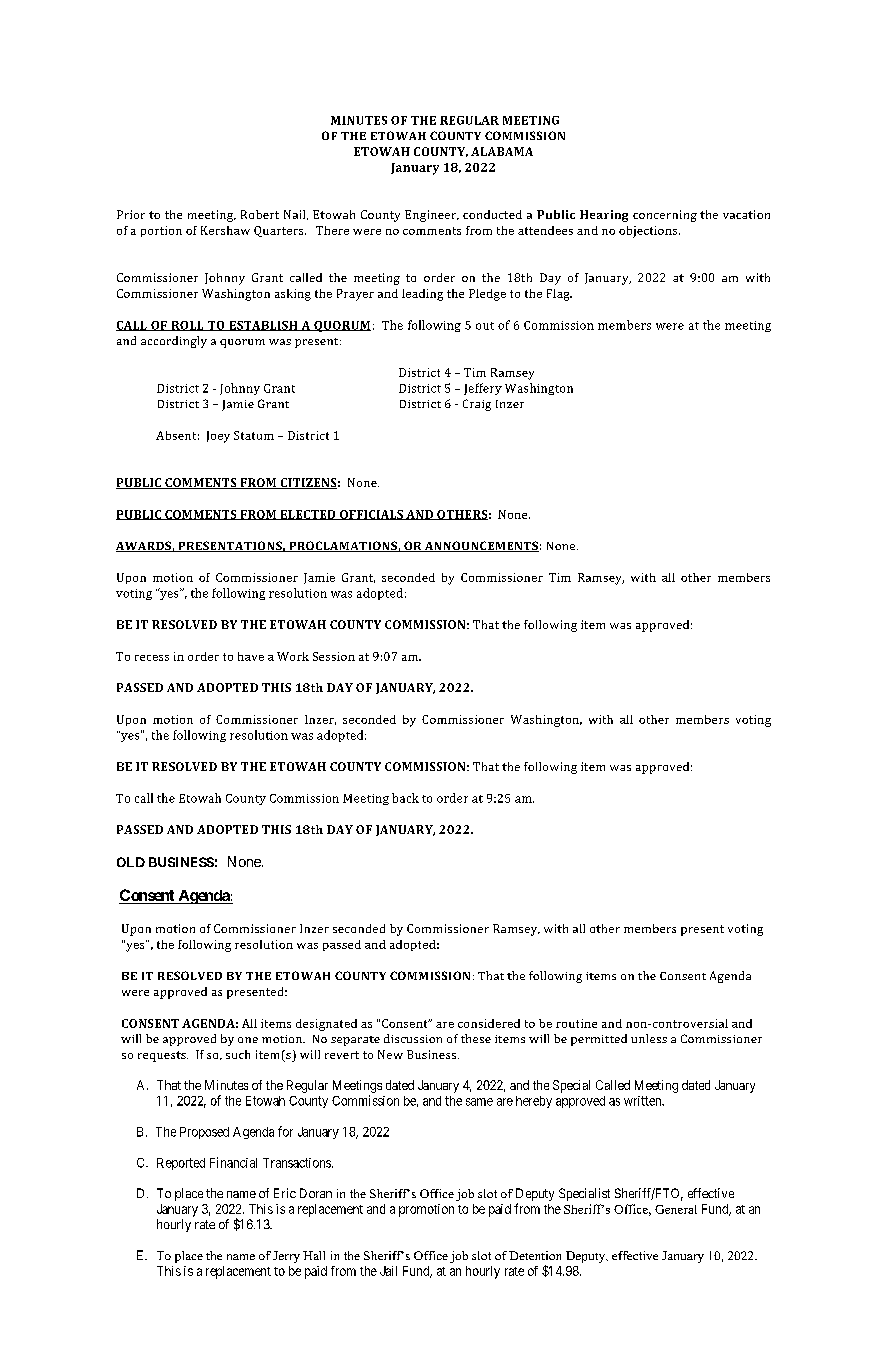 The height and width of the document is (1372, 887). I want to click on Jail, so click(388, 1271).
